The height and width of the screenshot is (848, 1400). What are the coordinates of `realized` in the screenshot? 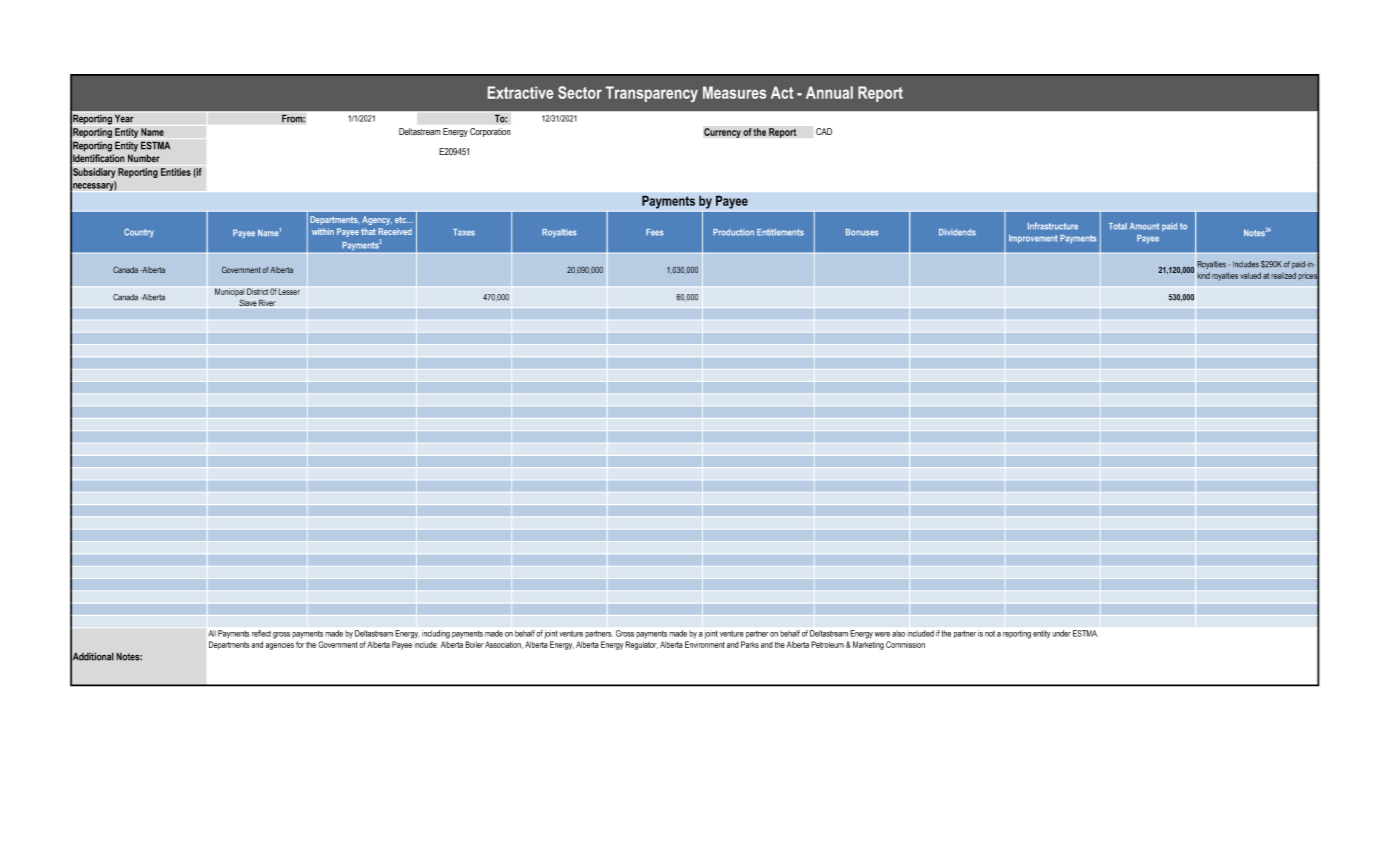 It's located at (1283, 275).
